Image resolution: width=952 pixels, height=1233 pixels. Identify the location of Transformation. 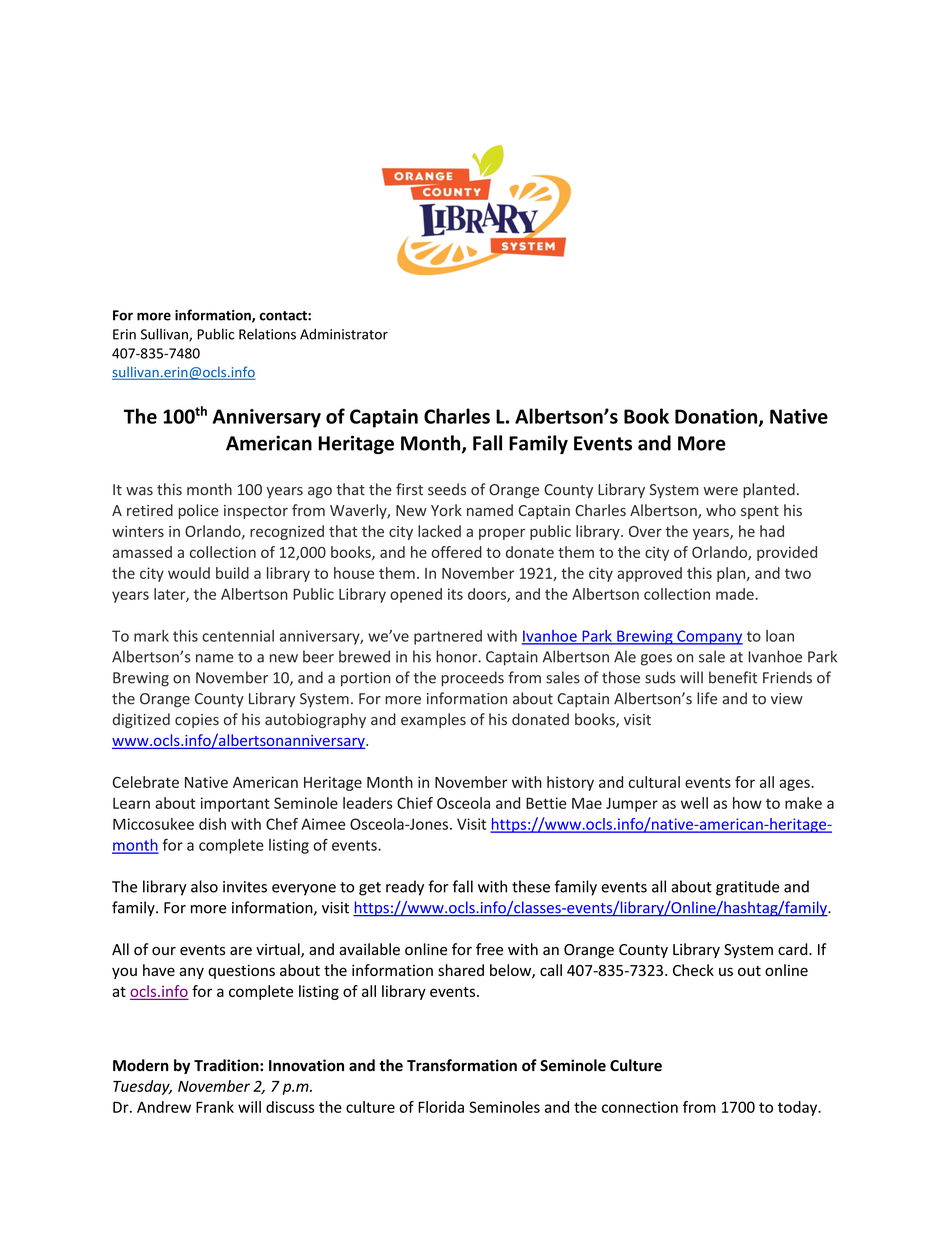
(462, 1065).
